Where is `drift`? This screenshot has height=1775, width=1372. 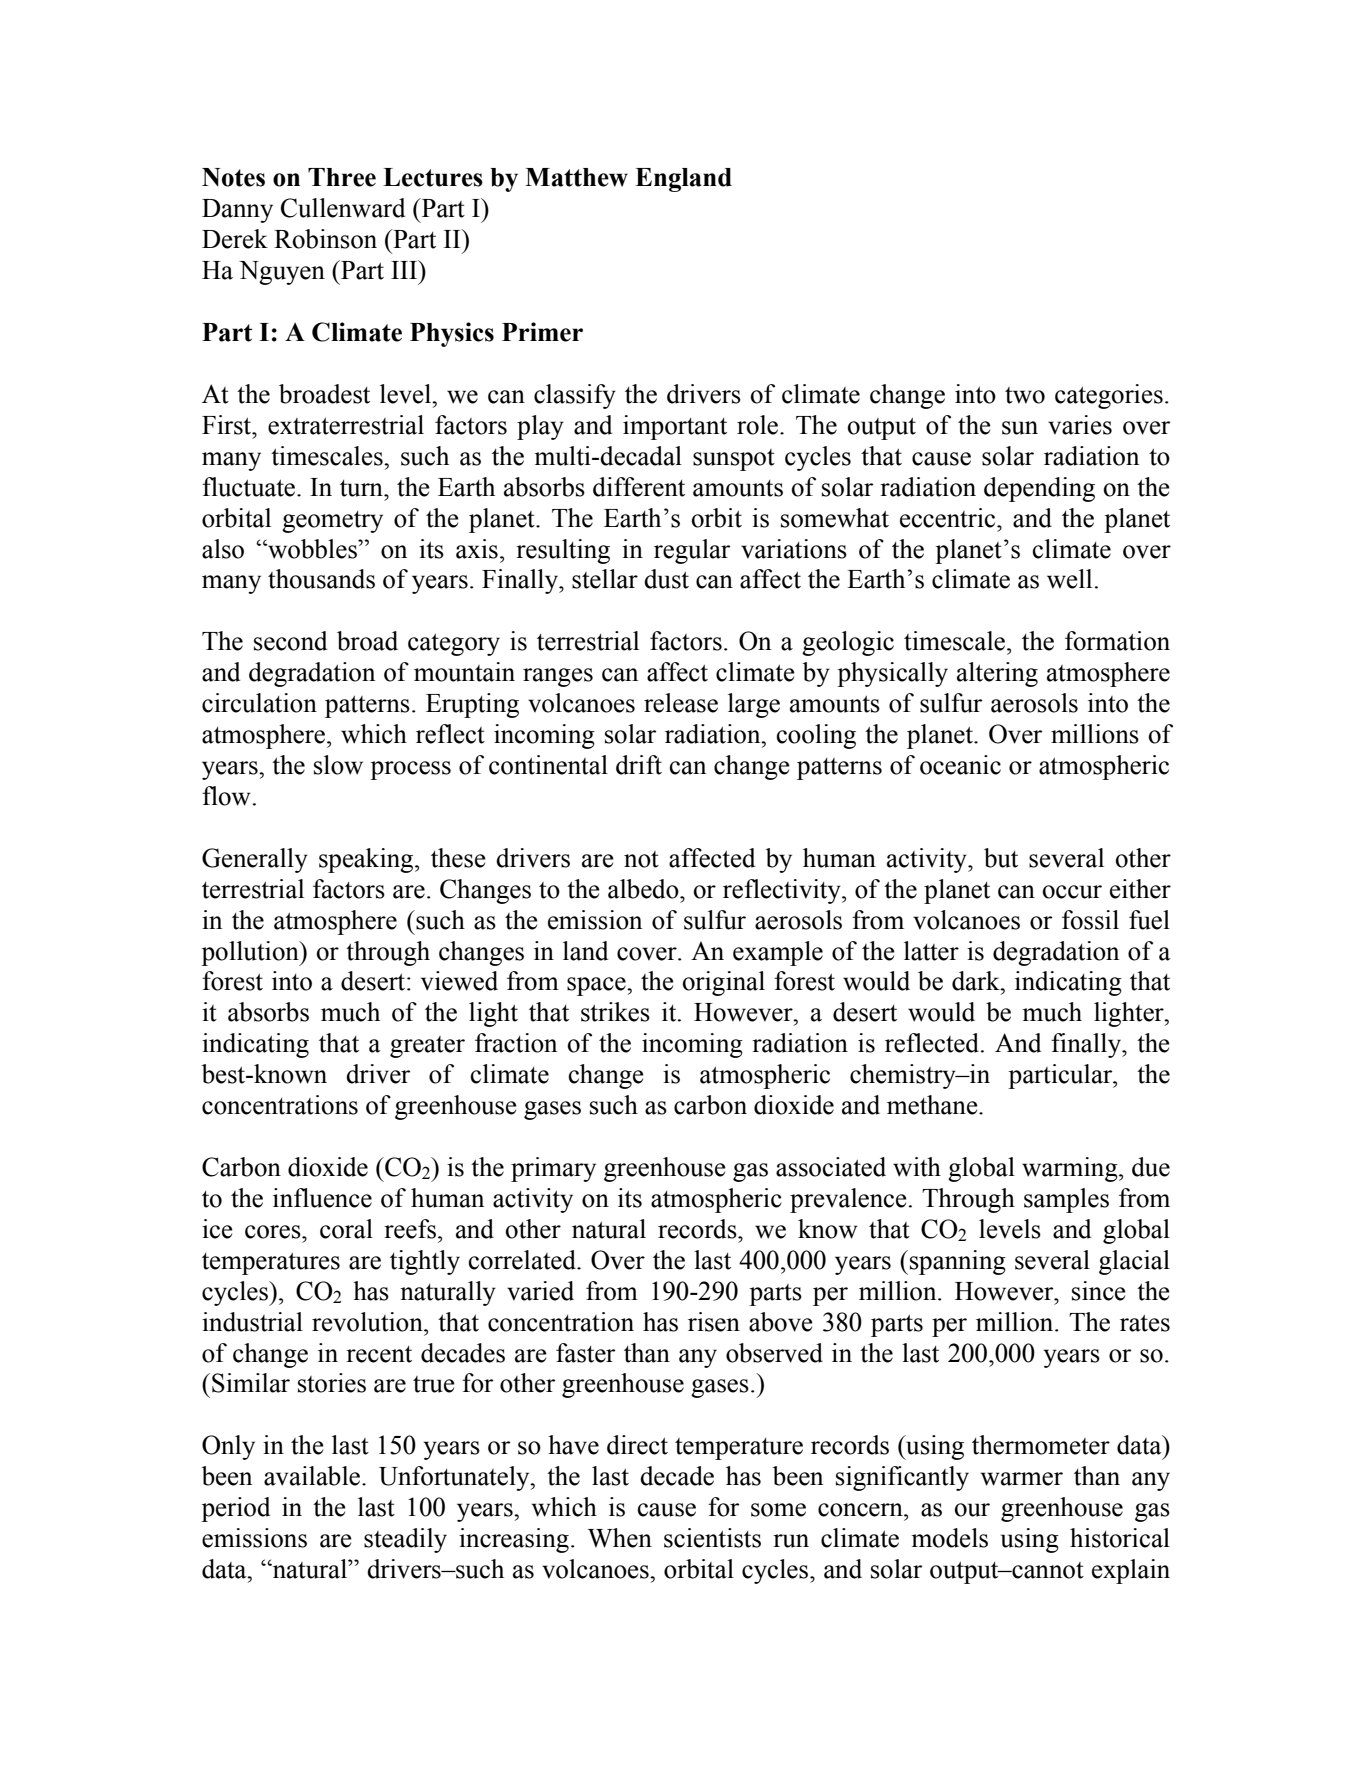 drift is located at coordinates (639, 765).
